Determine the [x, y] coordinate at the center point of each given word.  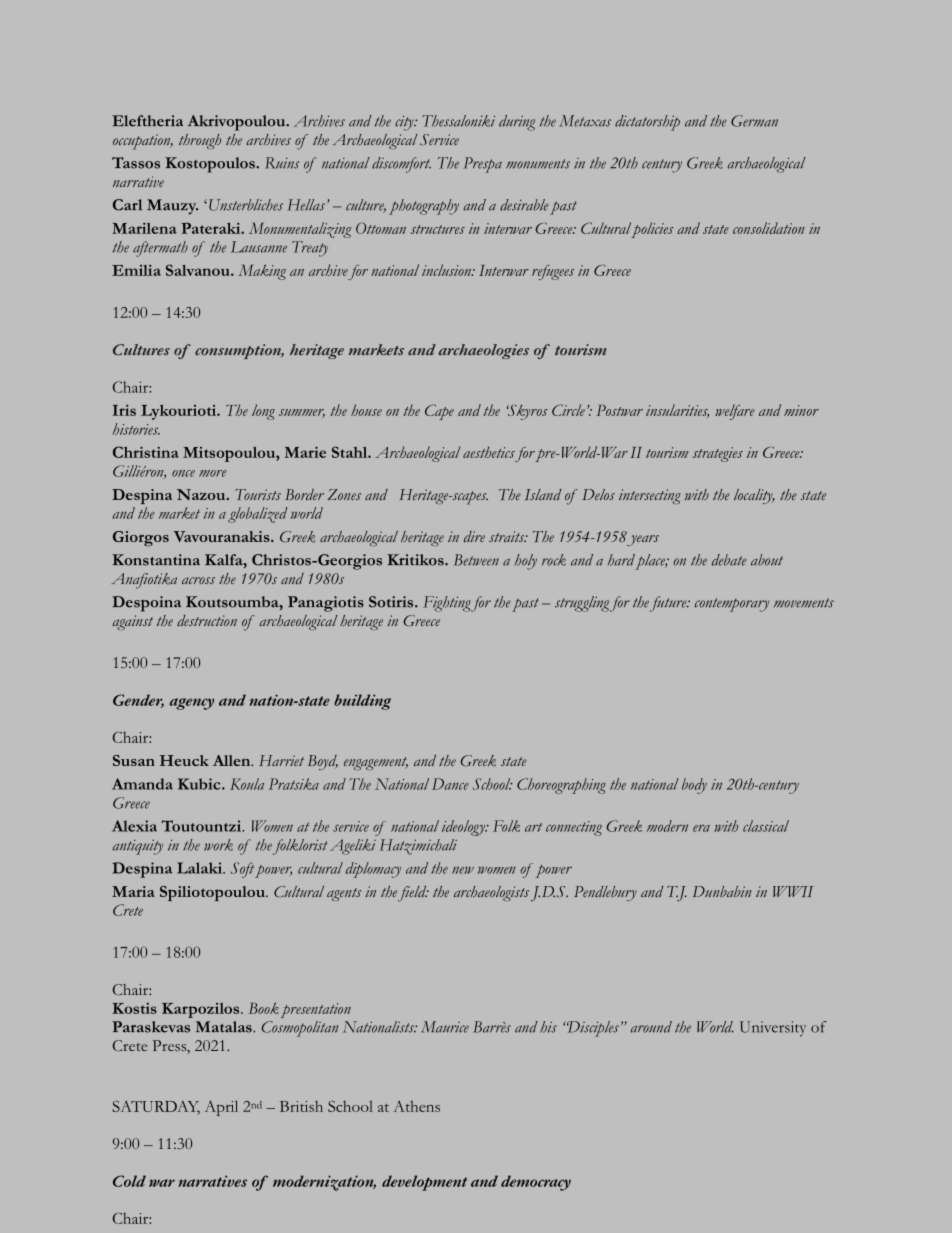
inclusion [447, 270]
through [200, 141]
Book [264, 1008]
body [694, 786]
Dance [450, 784]
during [517, 123]
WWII [793, 891]
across [198, 580]
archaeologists [491, 893]
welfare [735, 412]
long [263, 412]
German [754, 121]
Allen [233, 760]
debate [729, 560]
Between [476, 560]
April [221, 1108]
